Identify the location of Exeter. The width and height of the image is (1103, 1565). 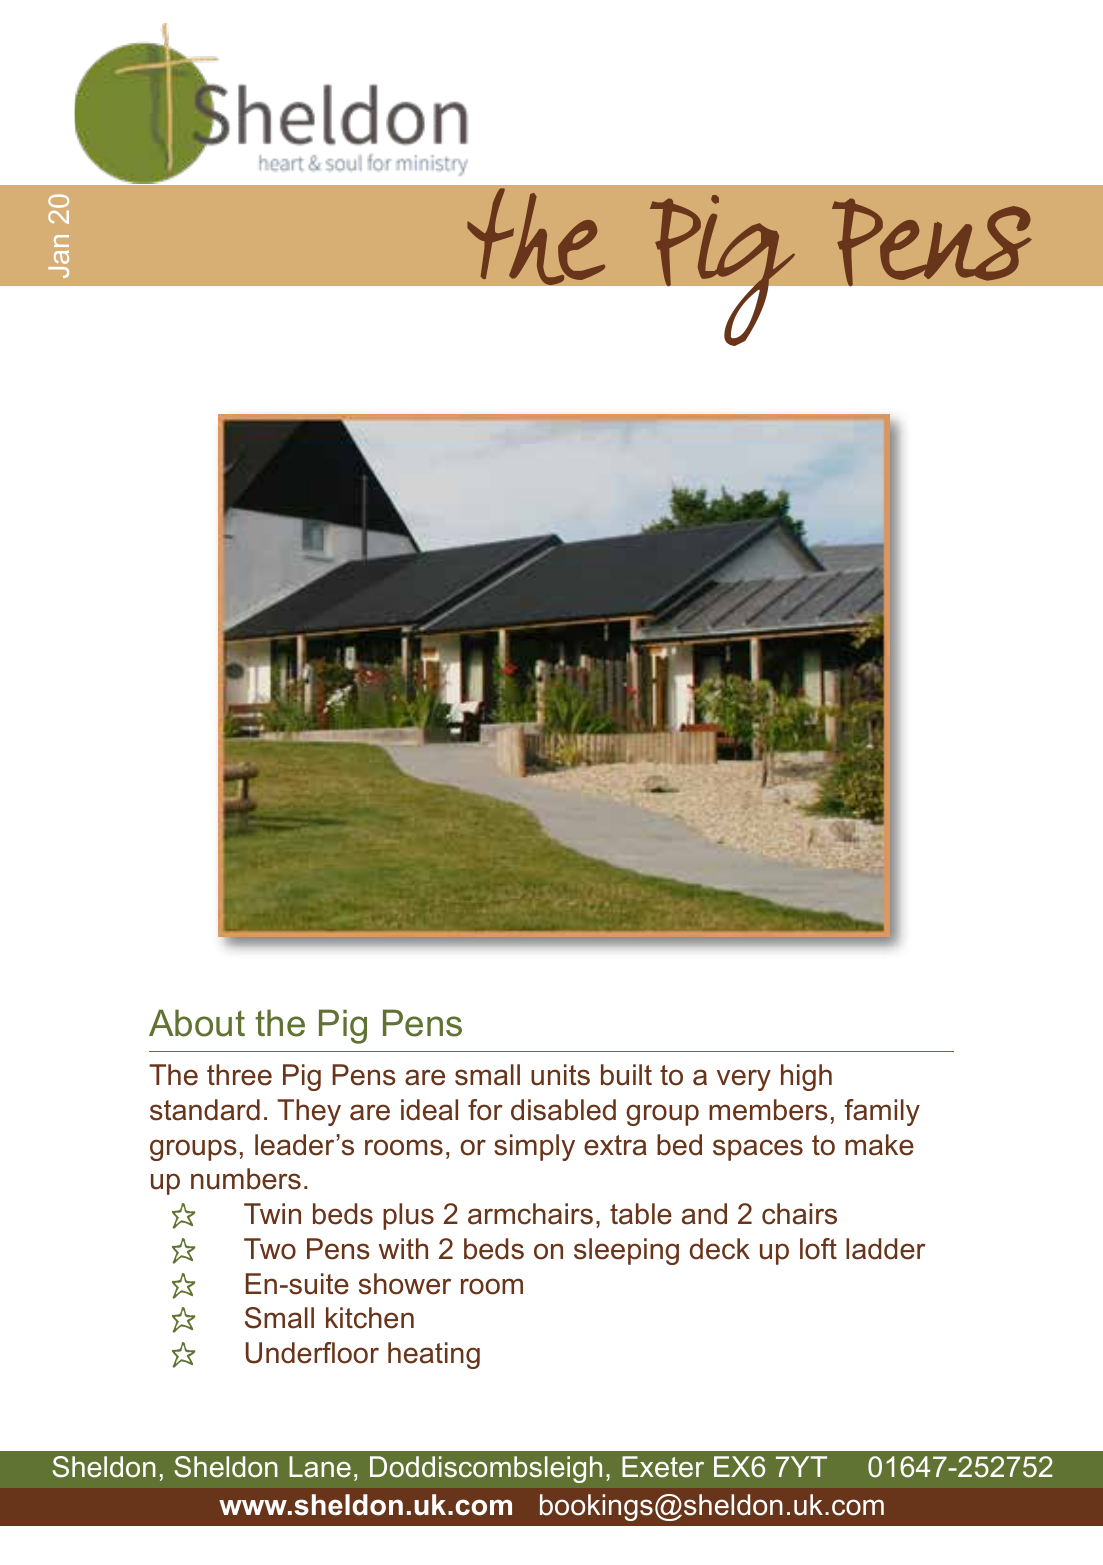
(663, 1467).
